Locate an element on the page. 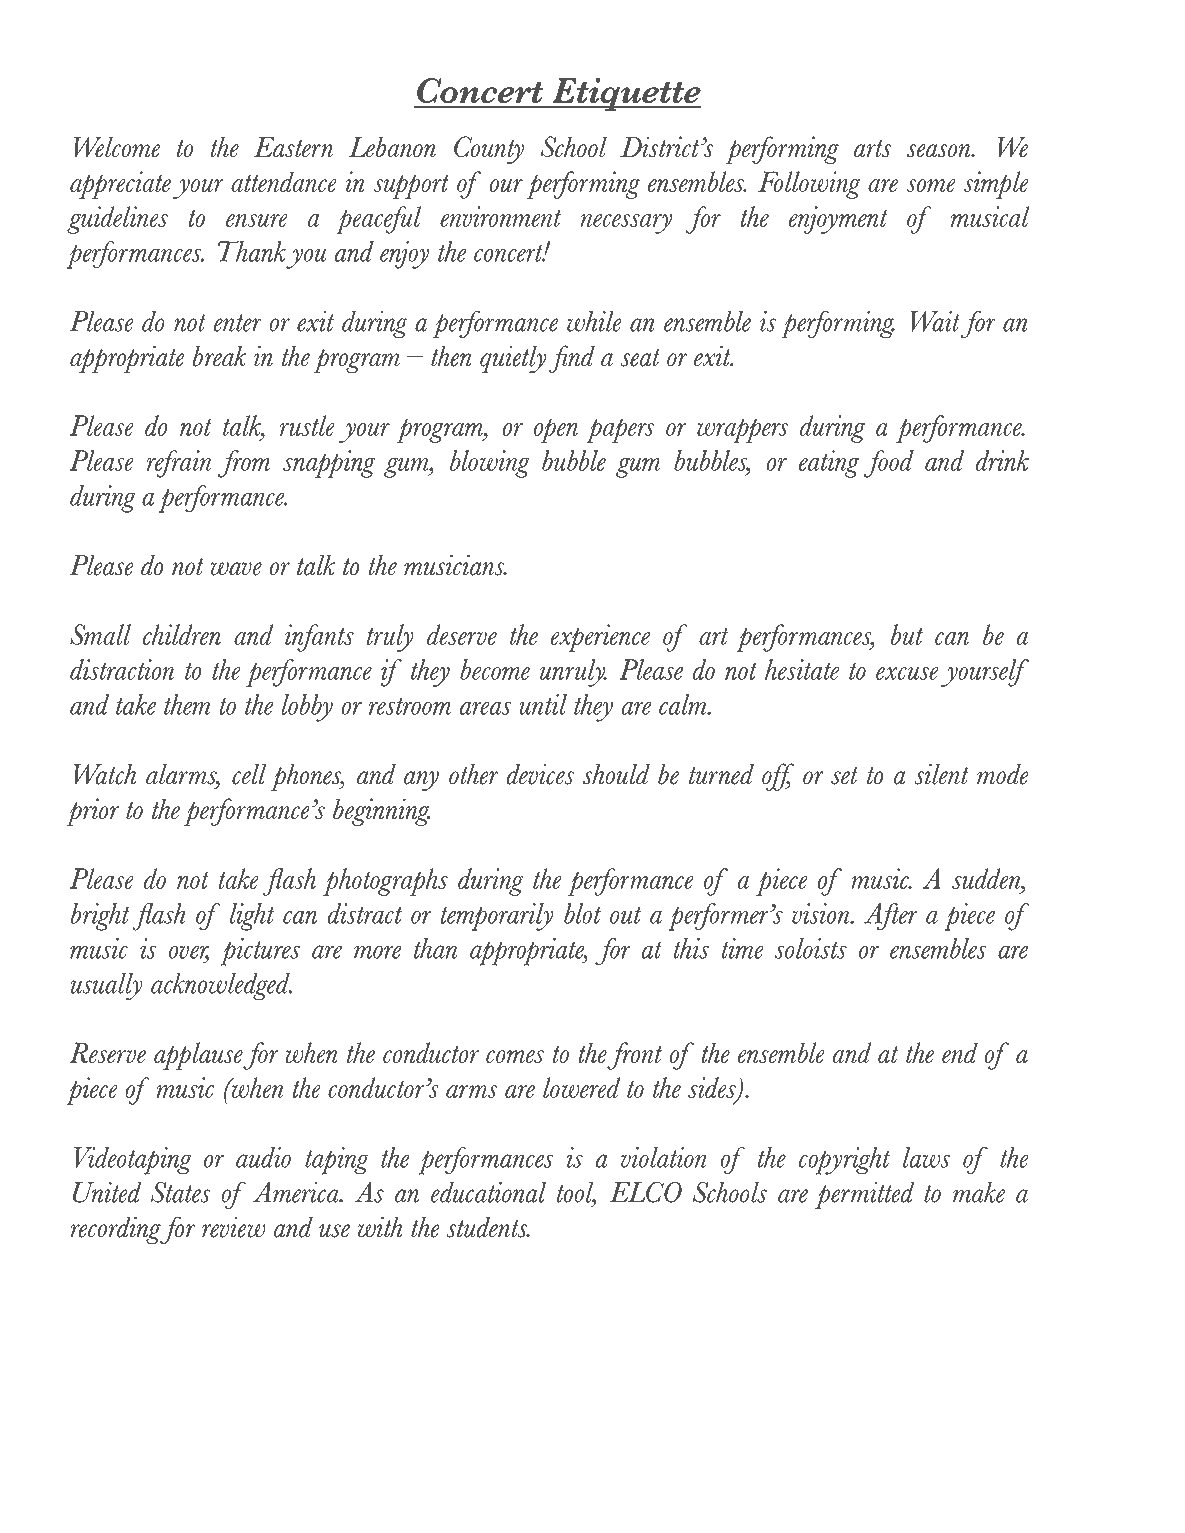  States is located at coordinates (180, 1192).
